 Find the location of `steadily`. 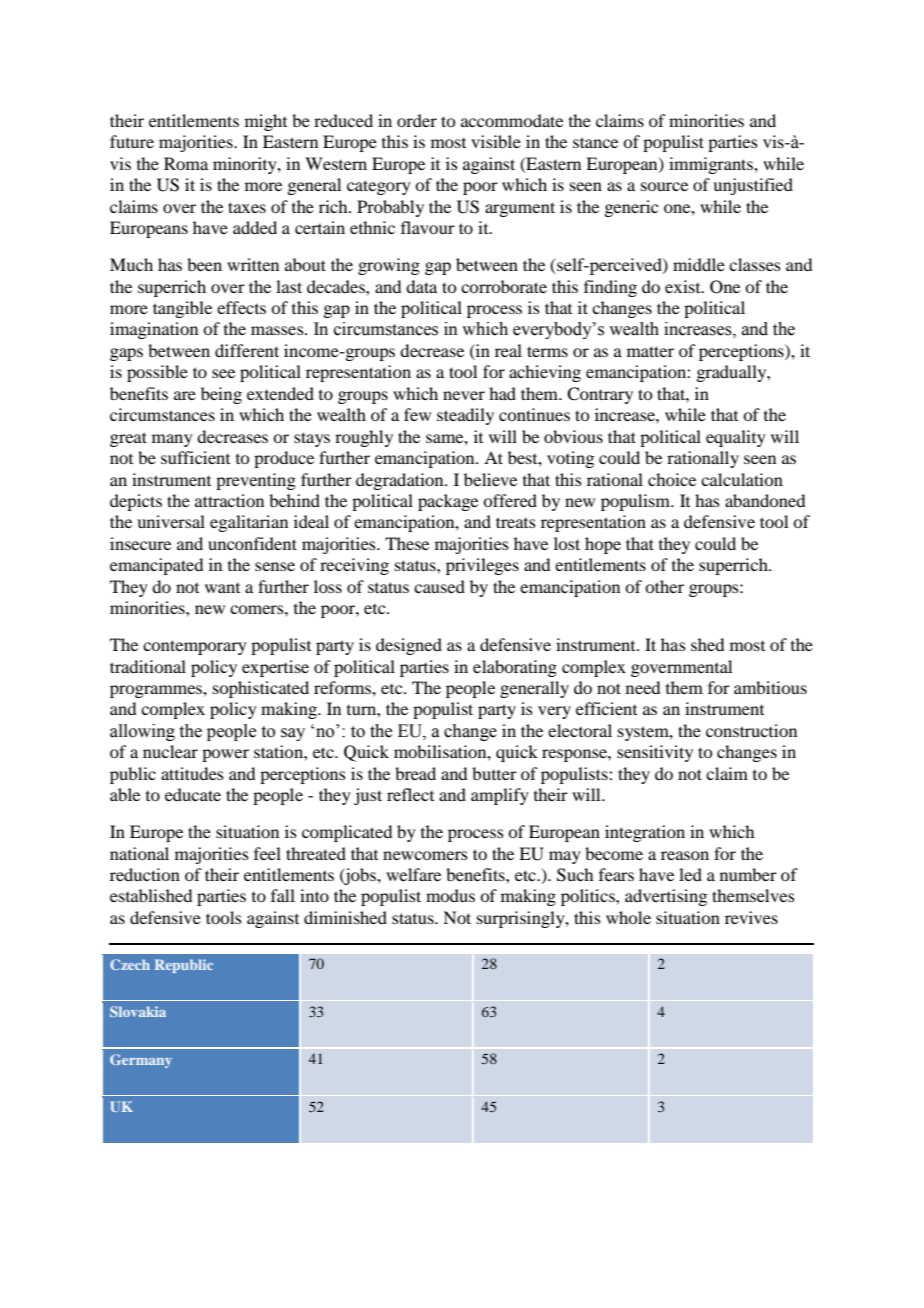

steadily is located at coordinates (465, 416).
